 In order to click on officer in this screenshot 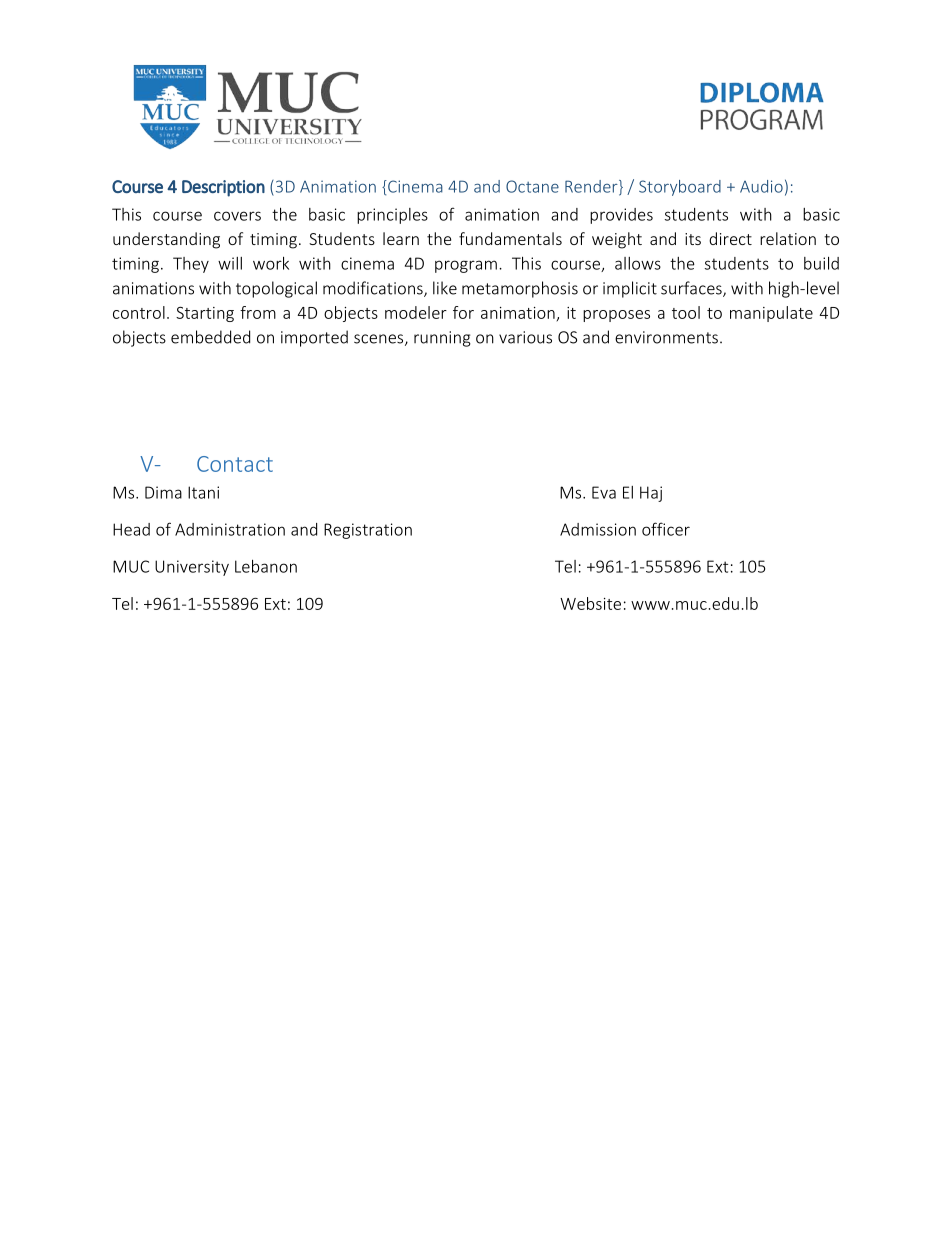, I will do `click(666, 529)`.
